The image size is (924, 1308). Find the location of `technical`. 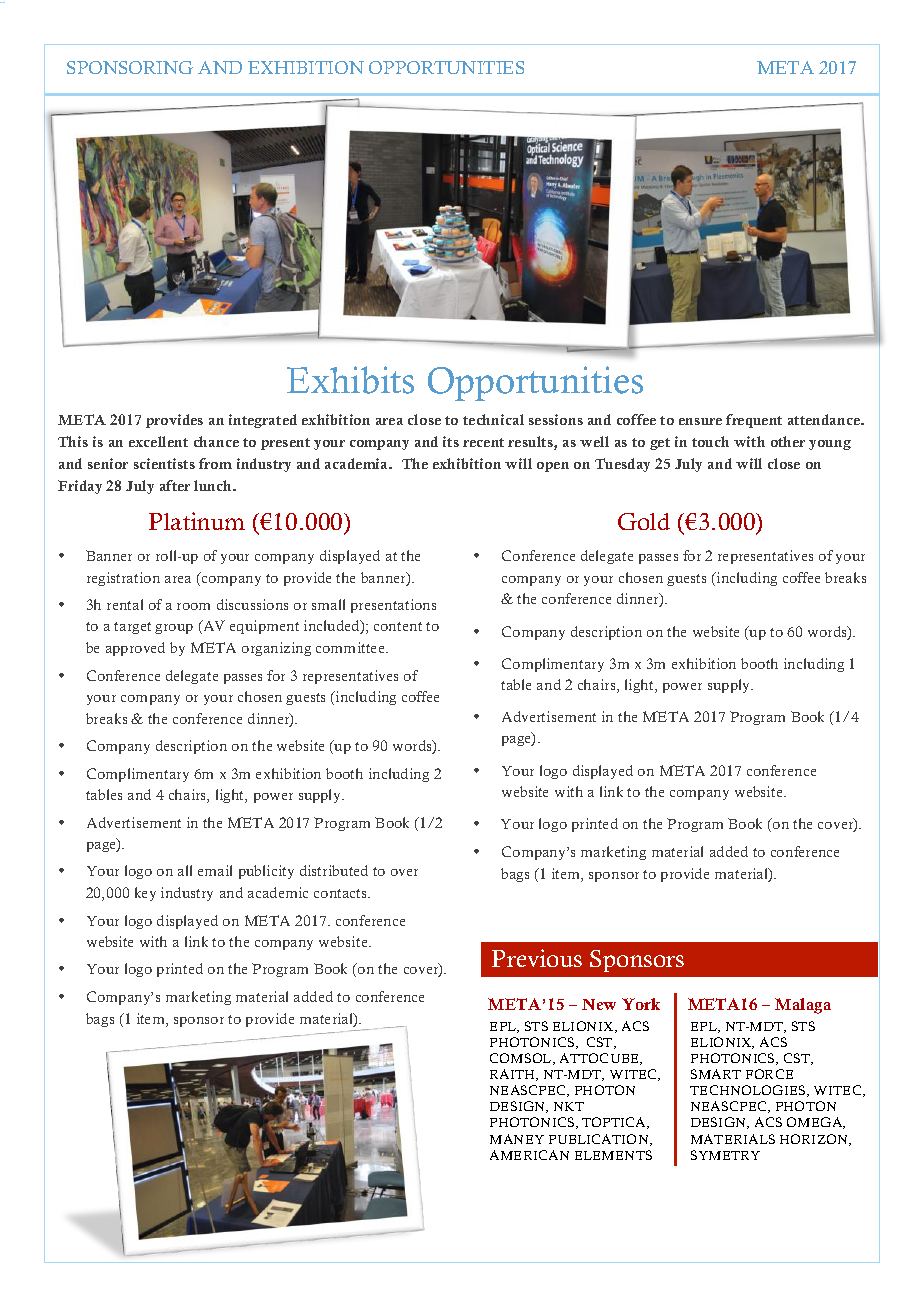

technical is located at coordinates (493, 419).
